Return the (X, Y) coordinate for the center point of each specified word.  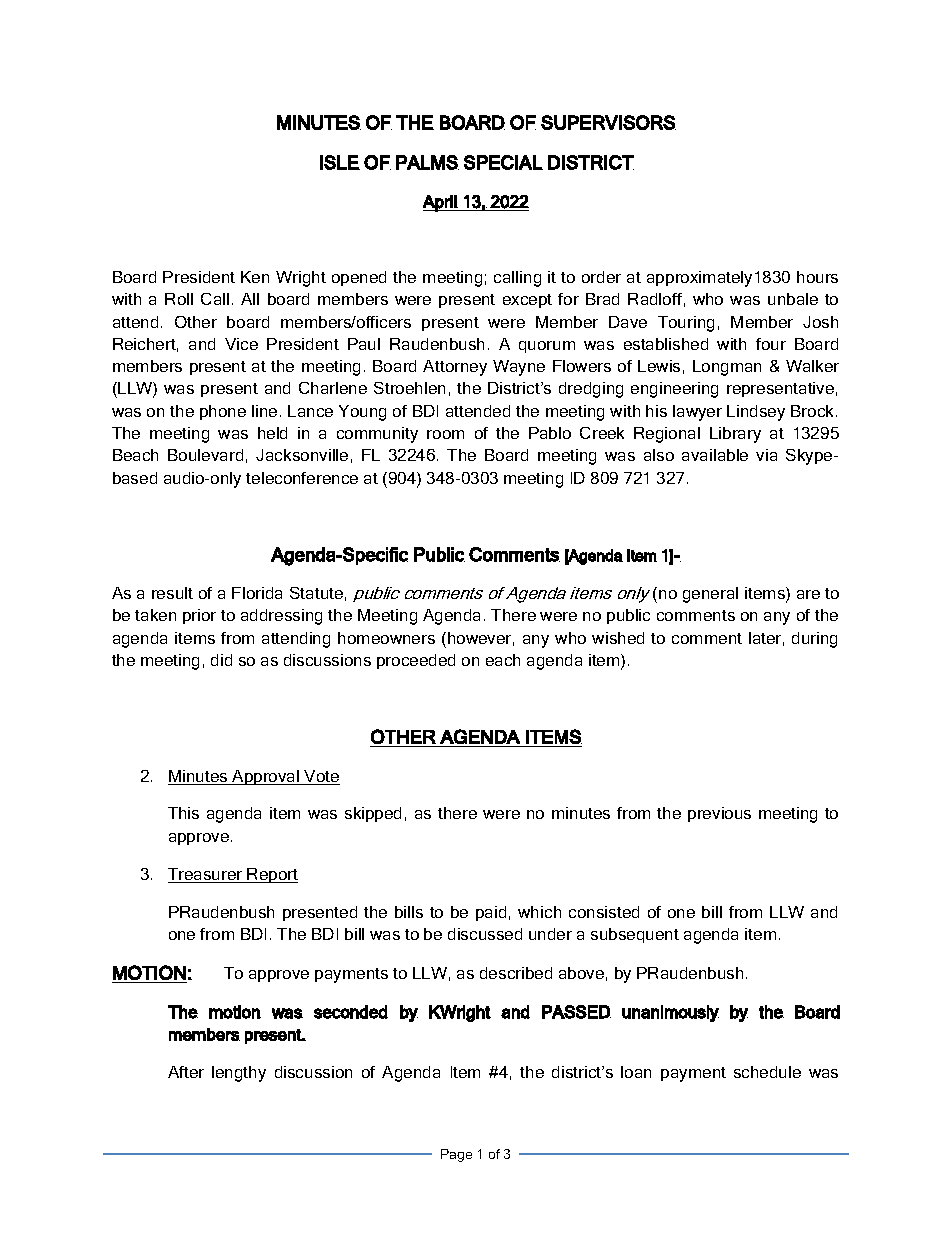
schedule (767, 1072)
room (445, 434)
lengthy (239, 1074)
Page (456, 1155)
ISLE (340, 162)
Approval (265, 777)
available (715, 455)
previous (719, 814)
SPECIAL (503, 162)
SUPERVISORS (608, 122)
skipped (373, 814)
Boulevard (205, 455)
